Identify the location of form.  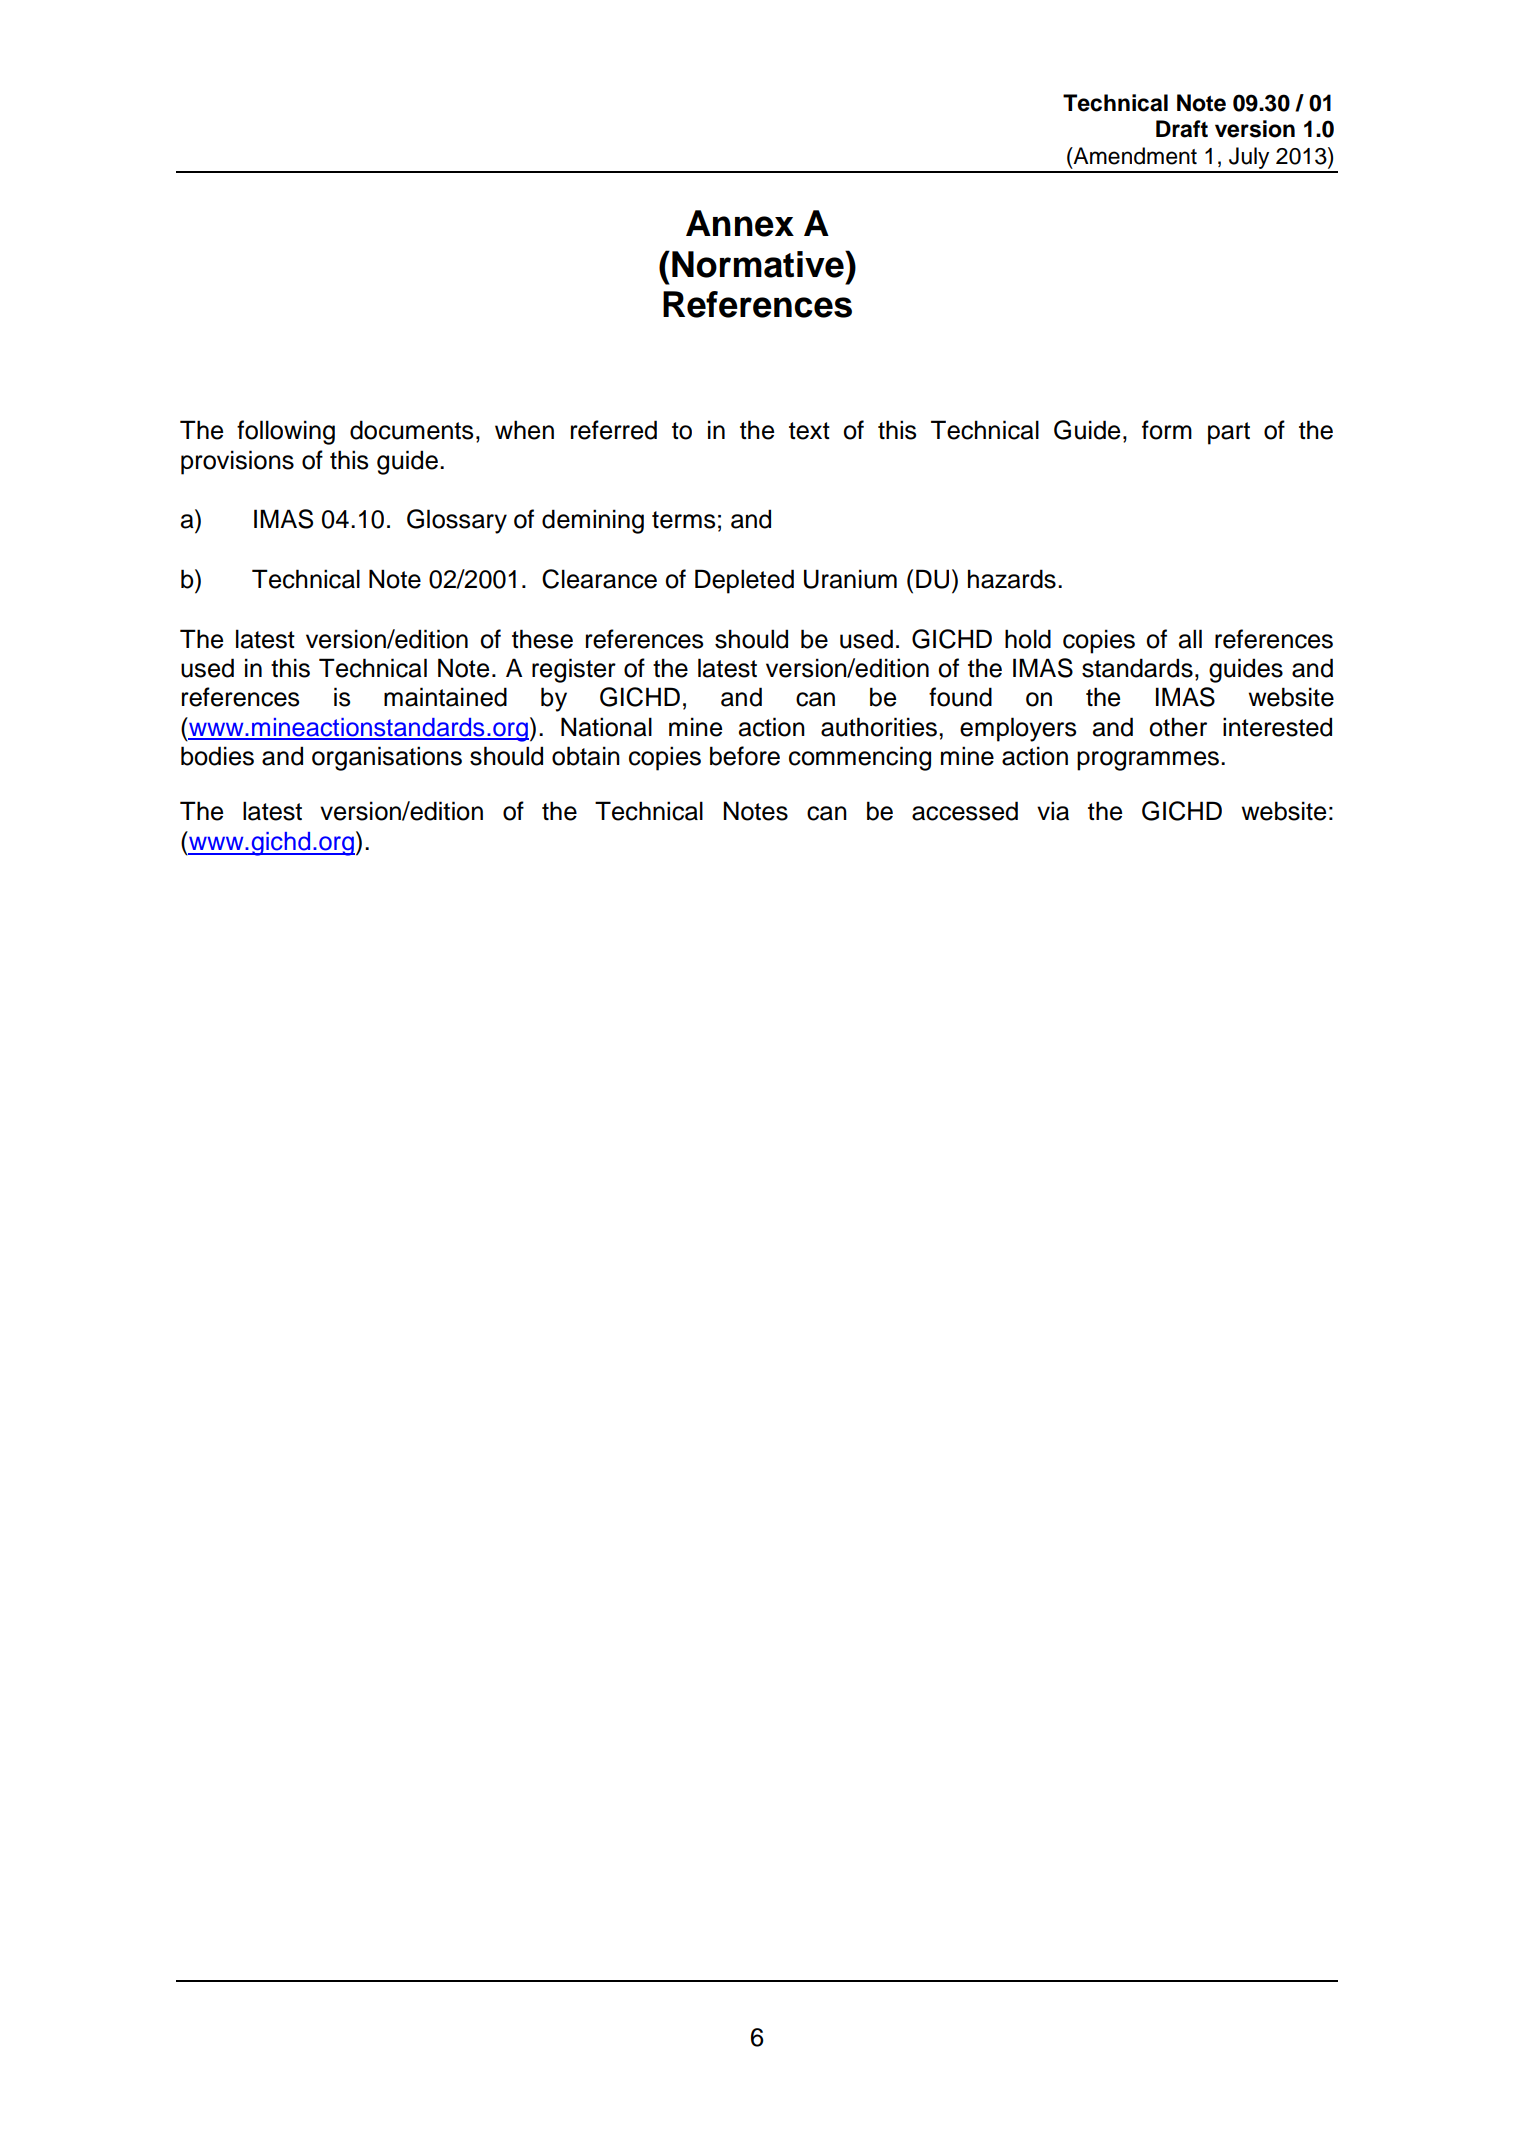
(1167, 430).
